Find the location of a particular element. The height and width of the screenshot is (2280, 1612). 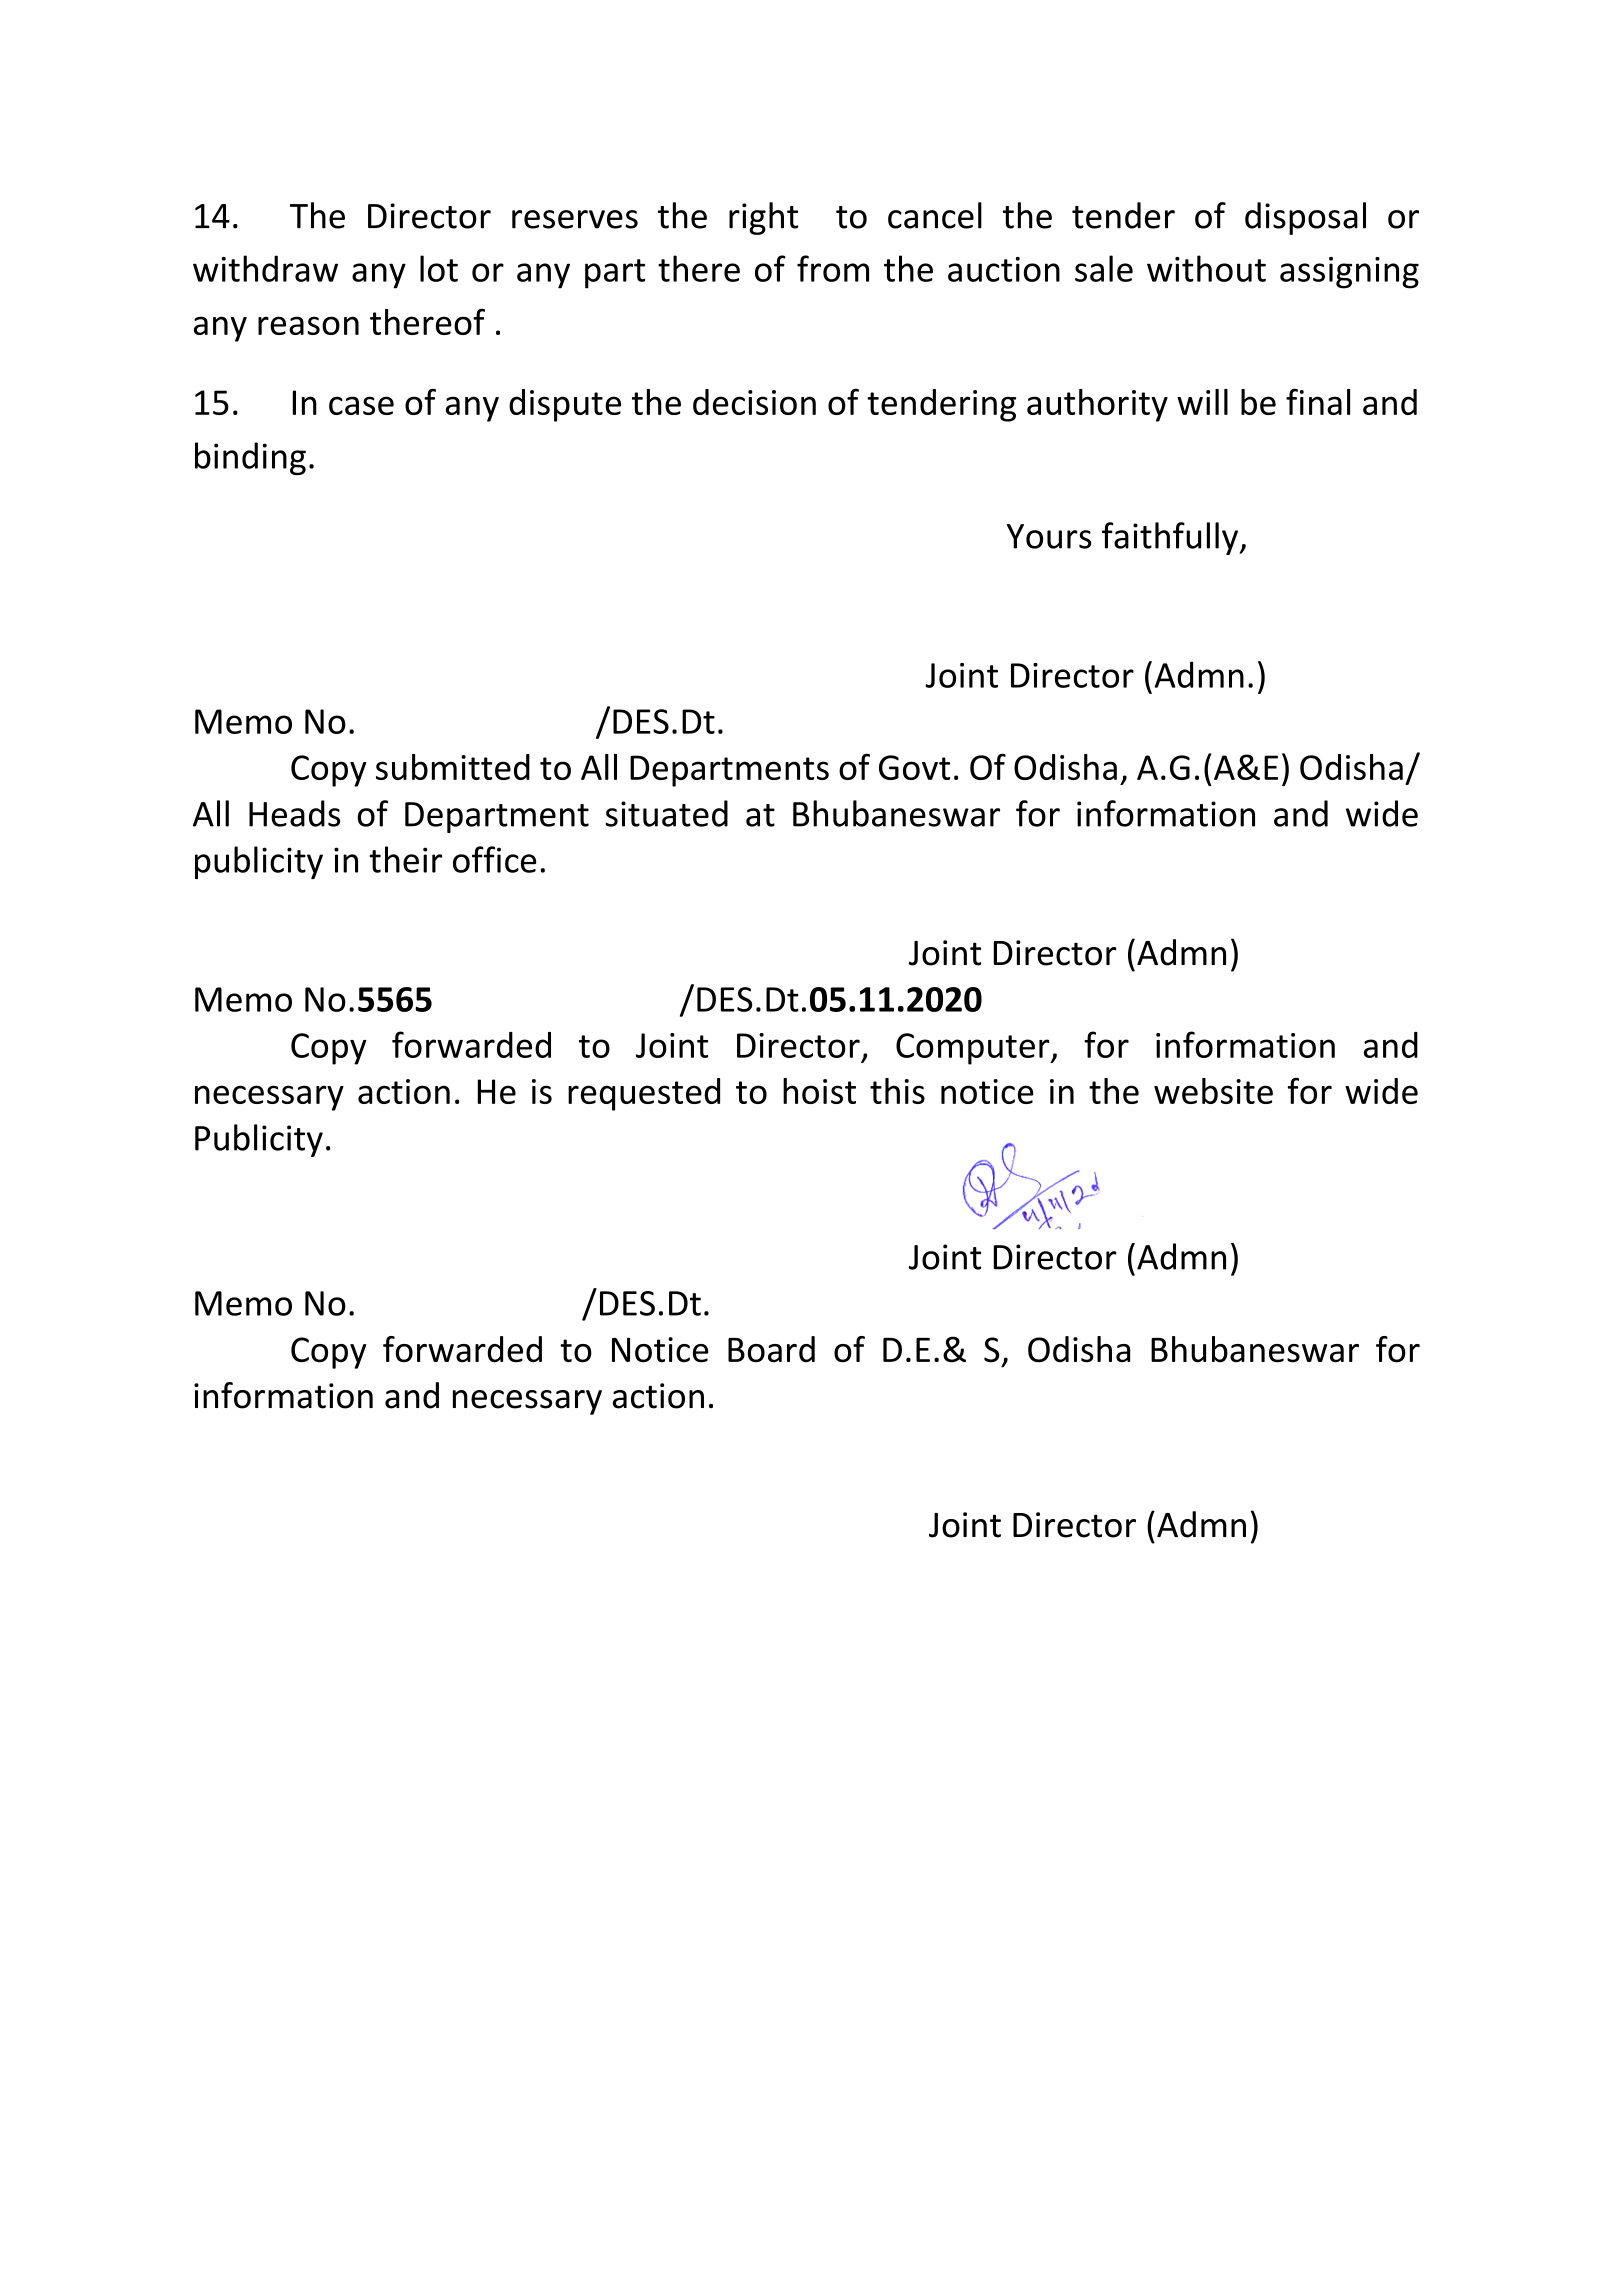

Govt is located at coordinates (914, 767).
